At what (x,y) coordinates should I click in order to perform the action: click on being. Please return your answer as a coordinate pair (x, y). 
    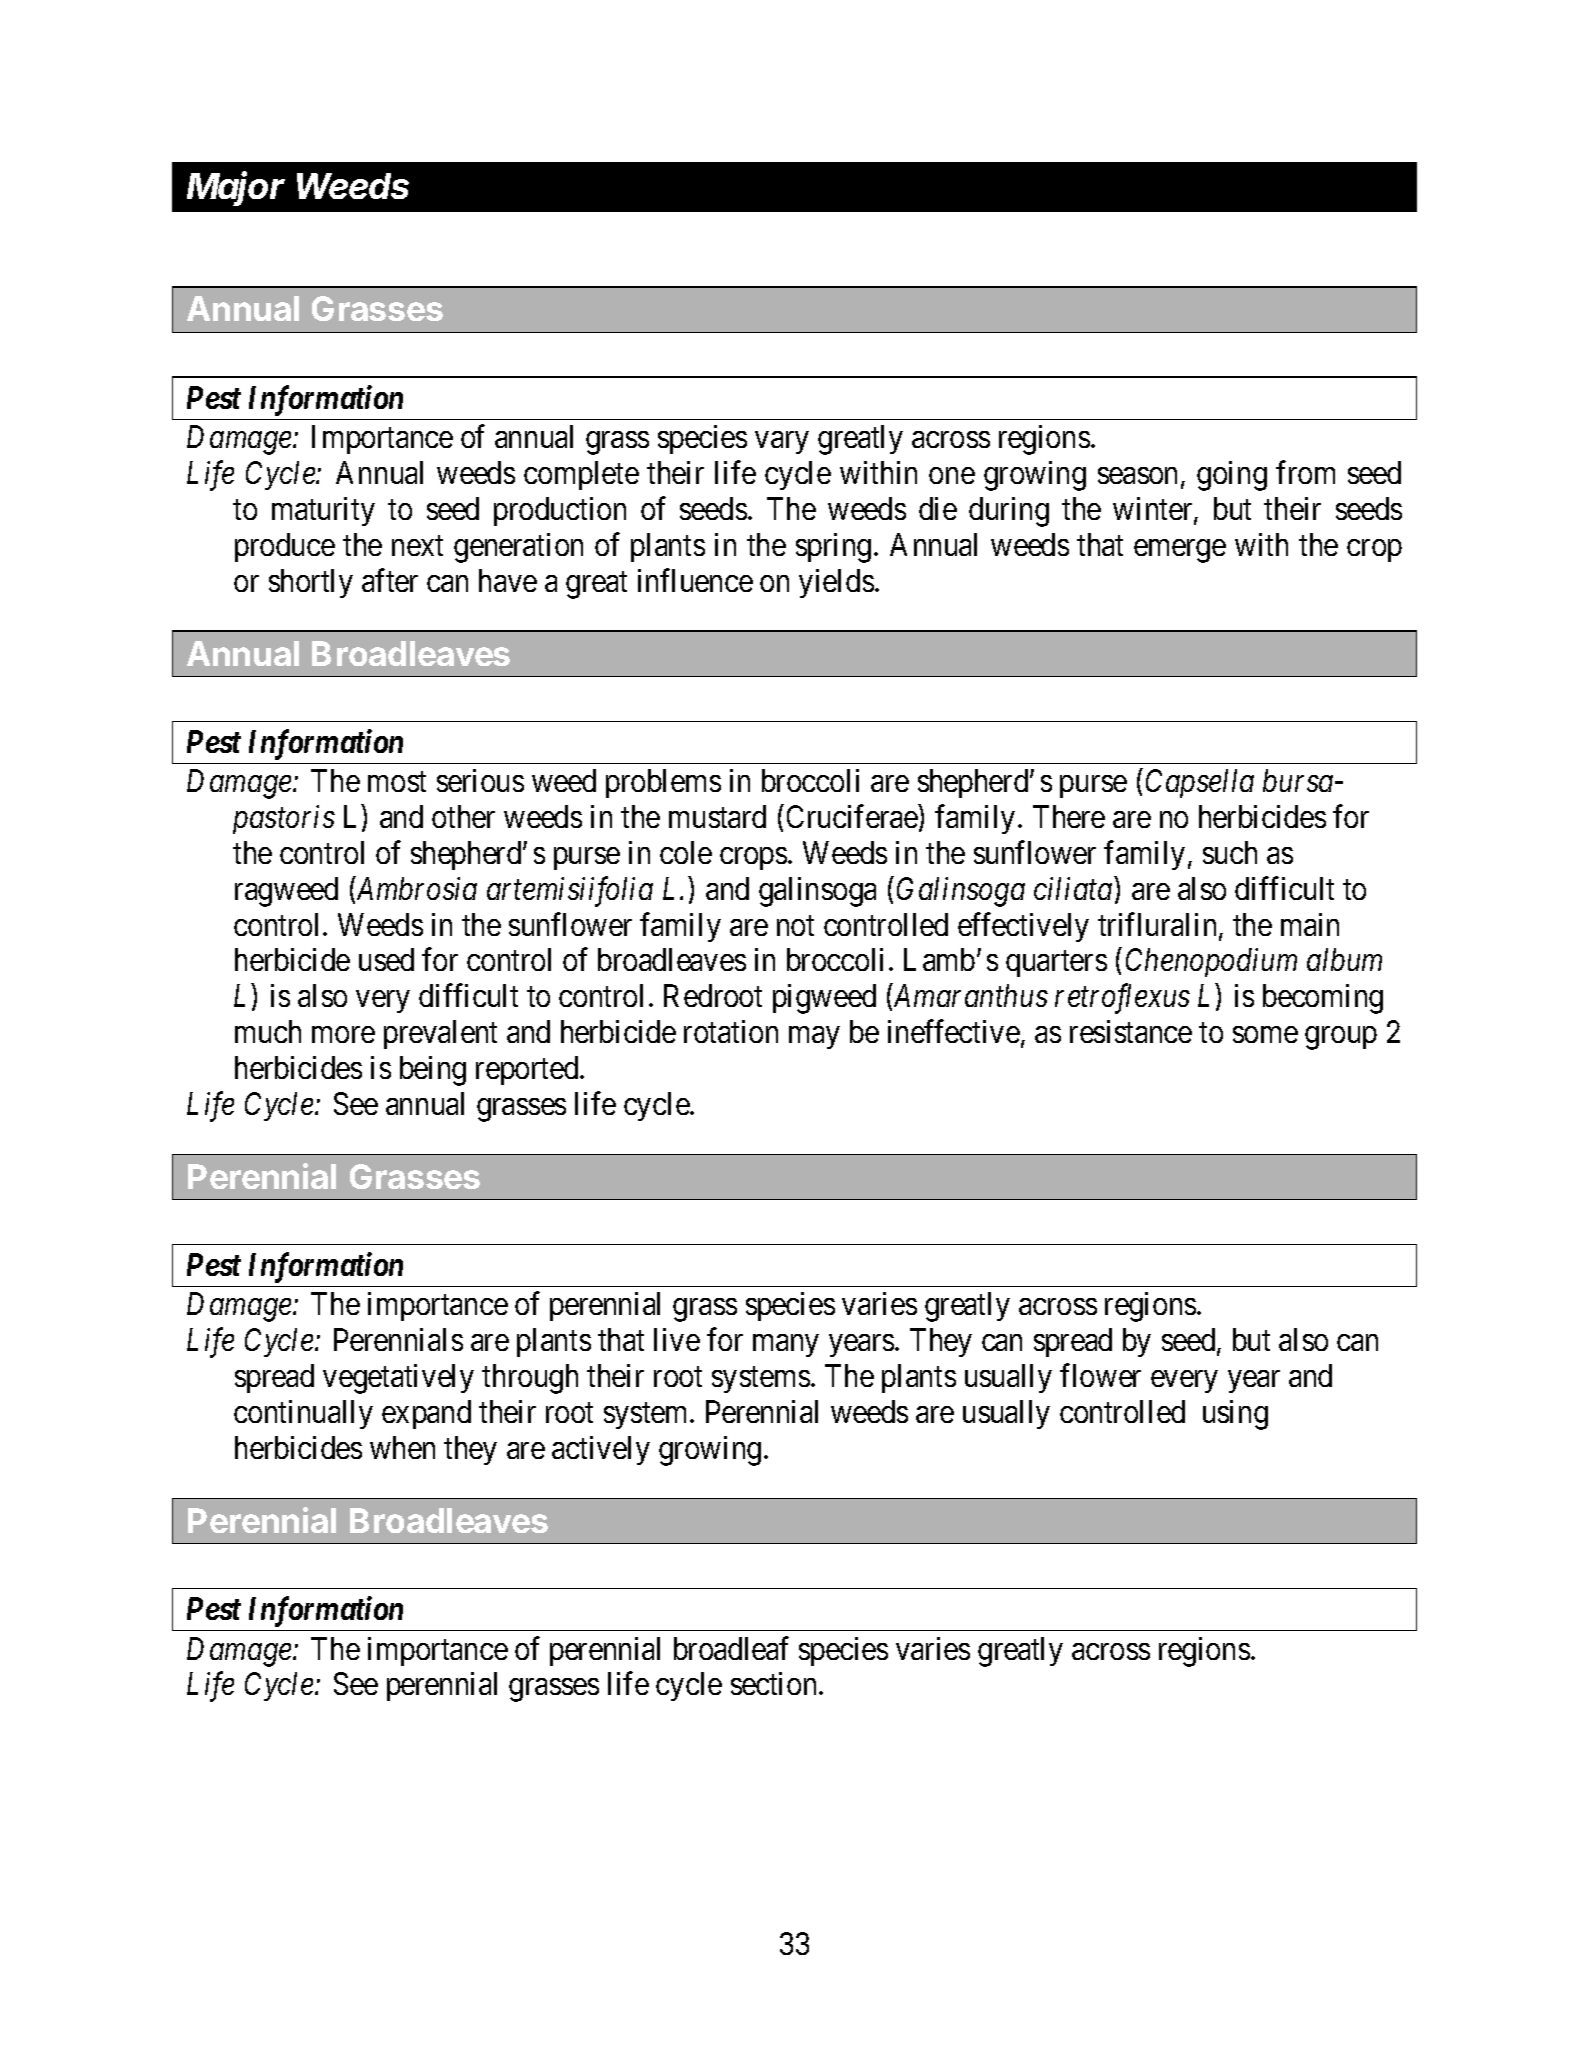
    Looking at the image, I should click on (433, 1071).
